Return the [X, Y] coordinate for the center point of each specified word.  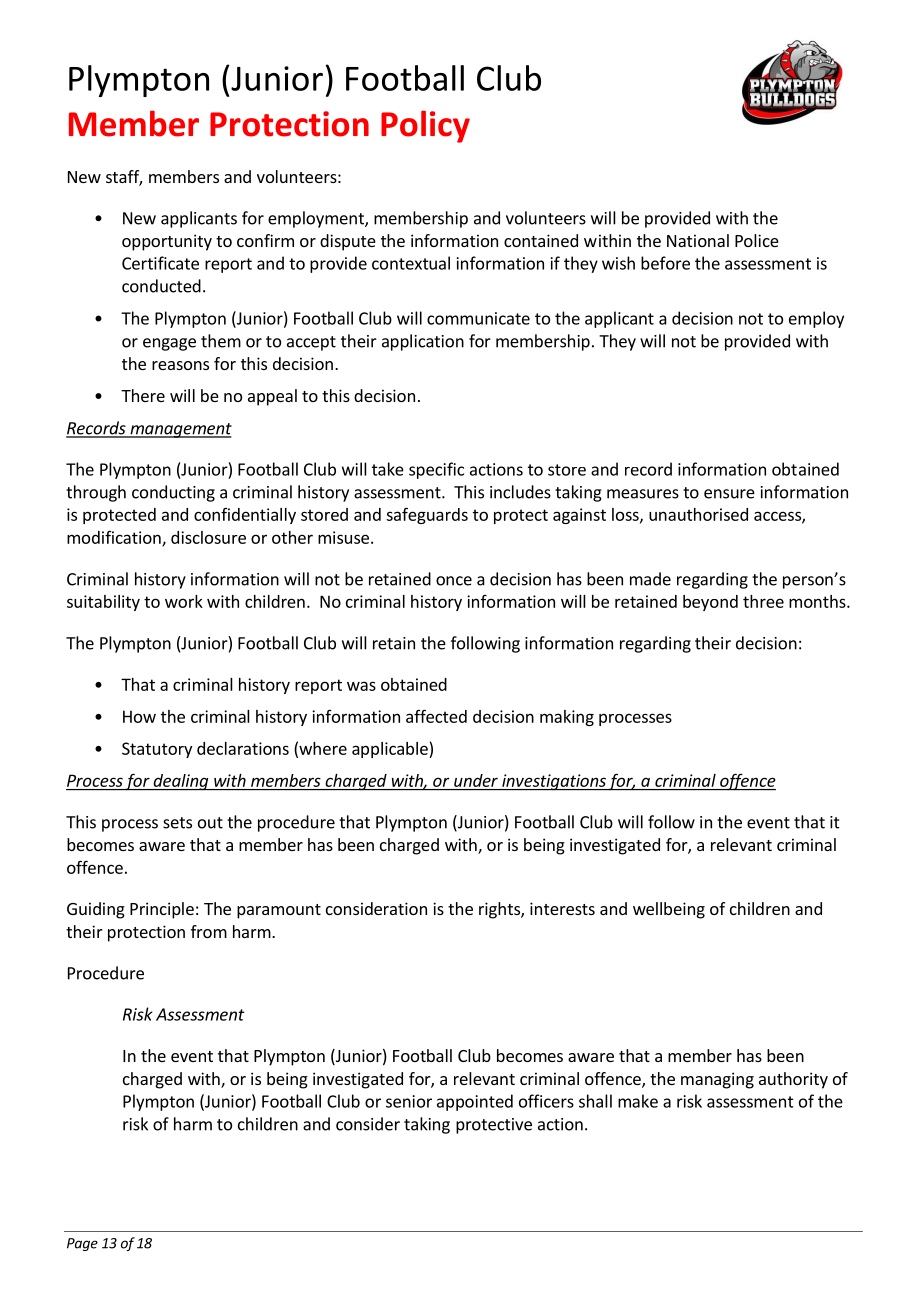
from [209, 931]
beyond [710, 603]
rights [500, 910]
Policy [425, 126]
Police [757, 240]
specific [436, 470]
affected [436, 716]
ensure [729, 494]
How [139, 716]
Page [82, 1244]
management [180, 430]
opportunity [167, 242]
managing [717, 1080]
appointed [475, 1102]
